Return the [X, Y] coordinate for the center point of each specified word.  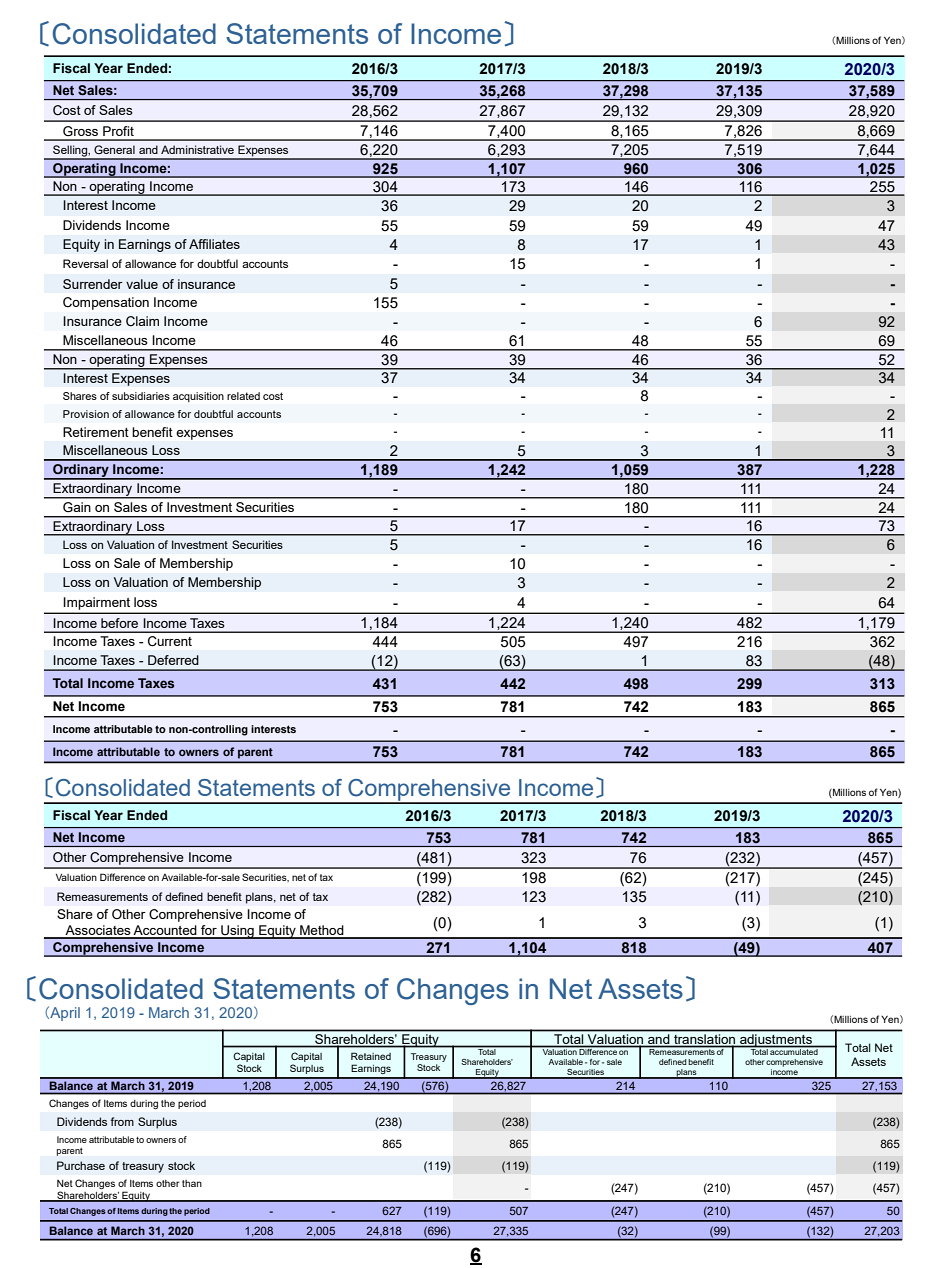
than [192, 1183]
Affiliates [214, 244]
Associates [98, 931]
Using [237, 932]
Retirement [96, 432]
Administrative [197, 149]
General [114, 149]
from [122, 1121]
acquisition [198, 397]
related [243, 396]
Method [322, 931]
